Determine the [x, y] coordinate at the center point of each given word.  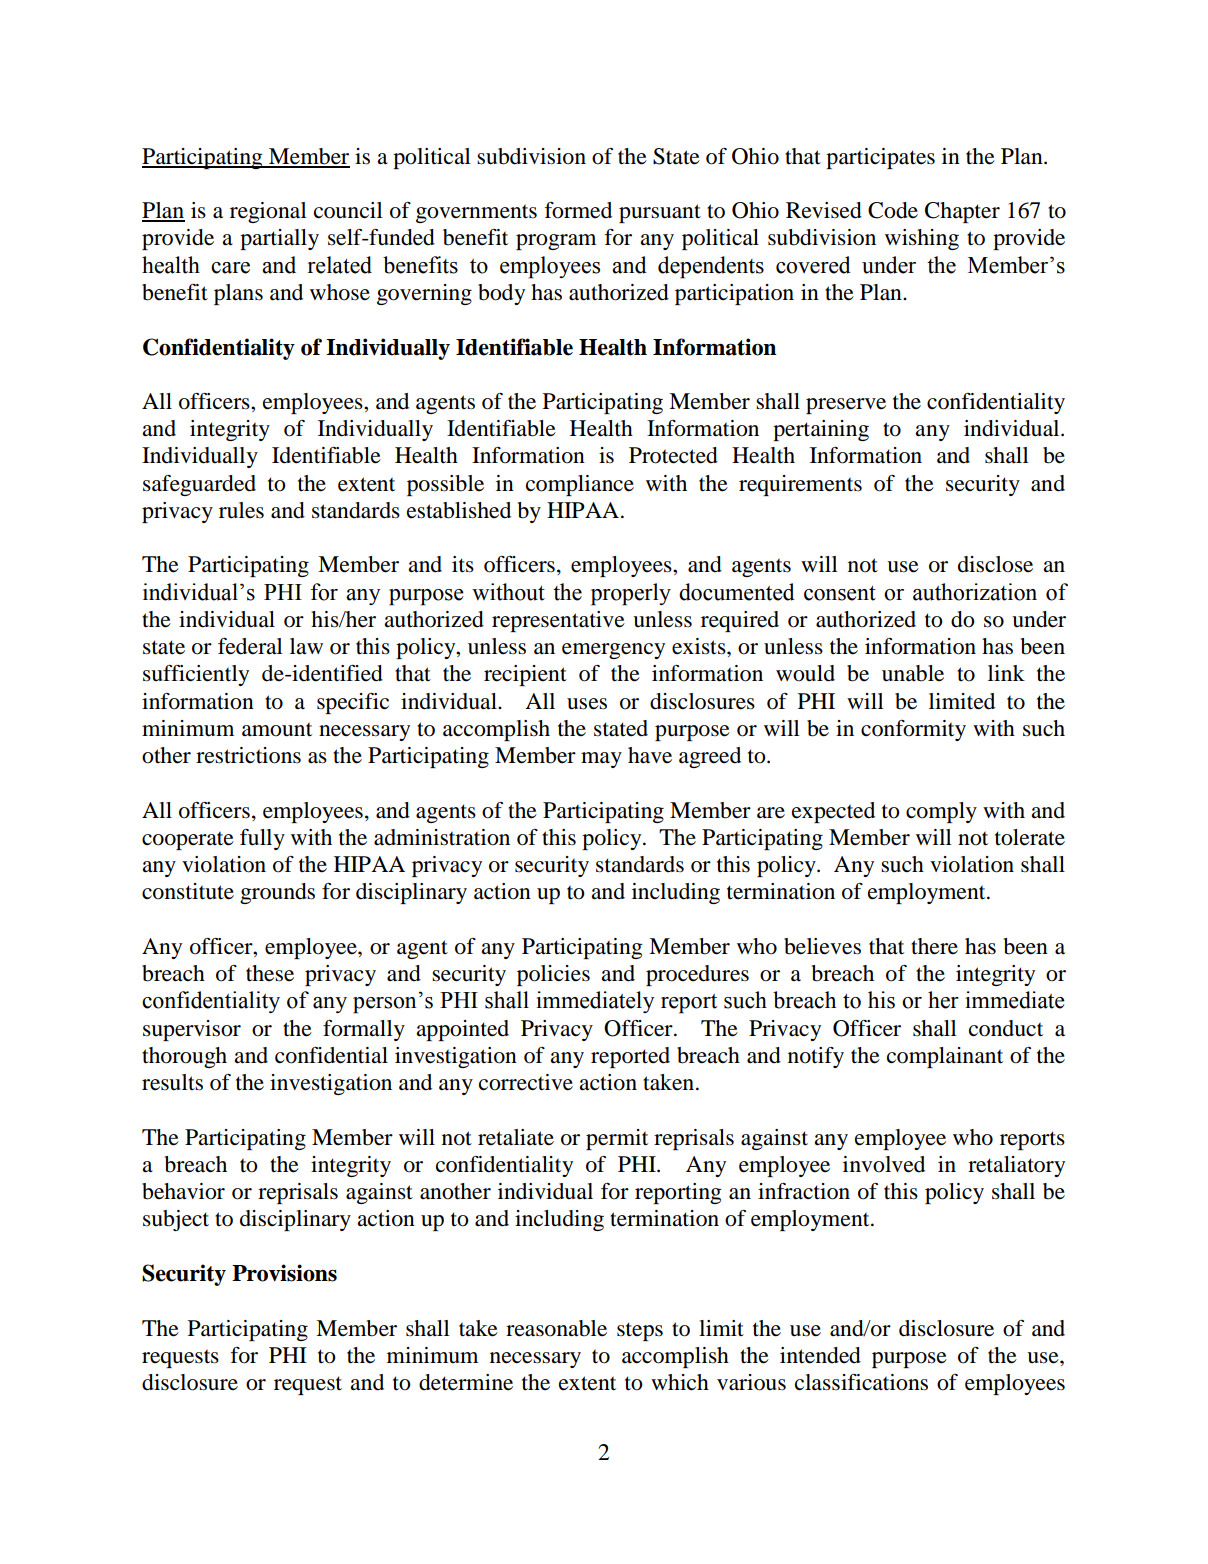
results [172, 1082]
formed [578, 210]
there [934, 946]
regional [268, 212]
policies [553, 975]
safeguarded [199, 485]
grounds [277, 893]
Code [893, 210]
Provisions [284, 1273]
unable [913, 673]
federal [250, 646]
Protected [673, 455]
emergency [613, 651]
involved [884, 1164]
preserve [846, 406]
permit [617, 1139]
